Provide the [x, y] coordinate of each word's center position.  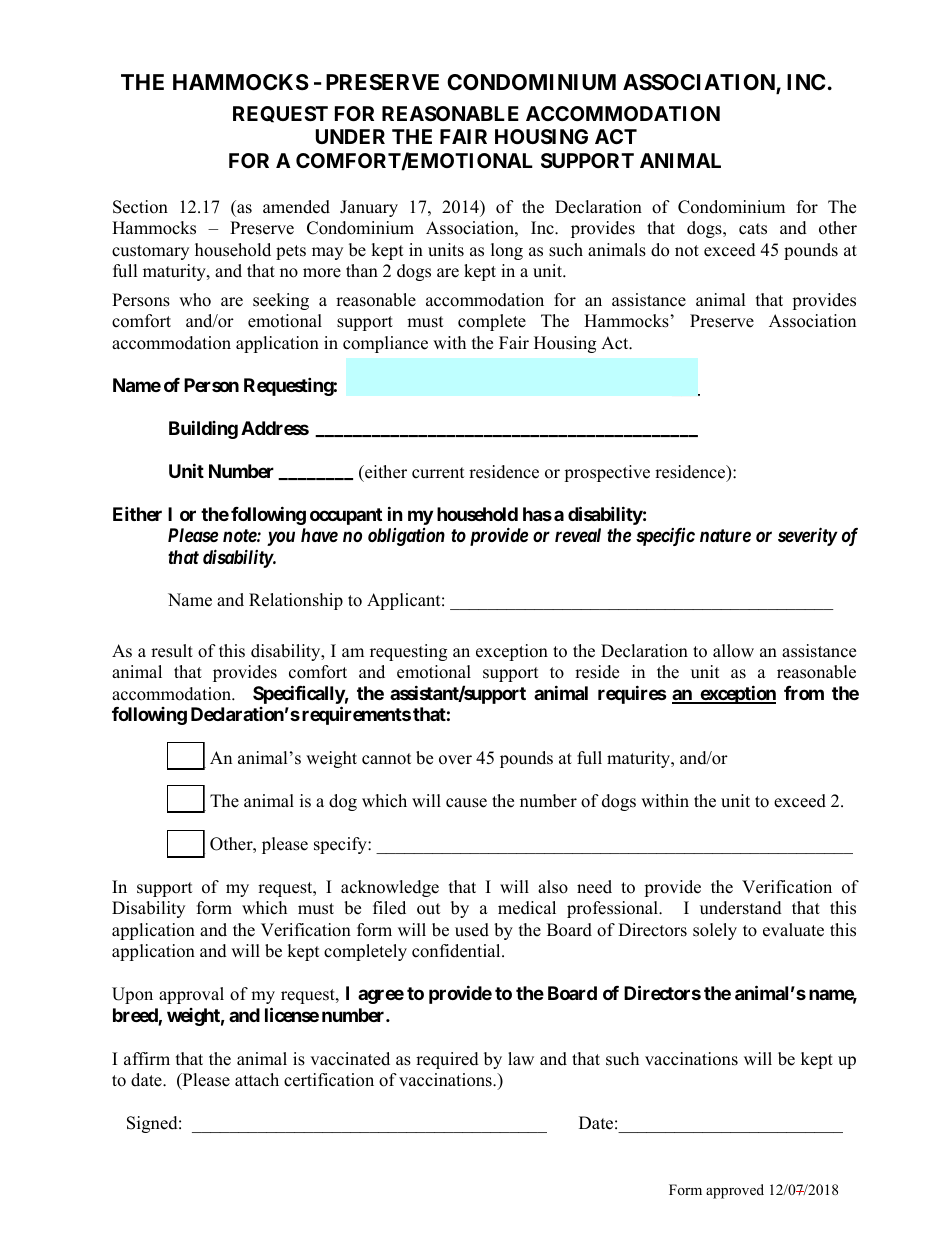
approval [191, 995]
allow [733, 651]
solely [715, 931]
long [507, 251]
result [172, 651]
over [455, 760]
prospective [607, 473]
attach [257, 1080]
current [438, 473]
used [472, 930]
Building [203, 429]
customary [150, 252]
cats [753, 229]
